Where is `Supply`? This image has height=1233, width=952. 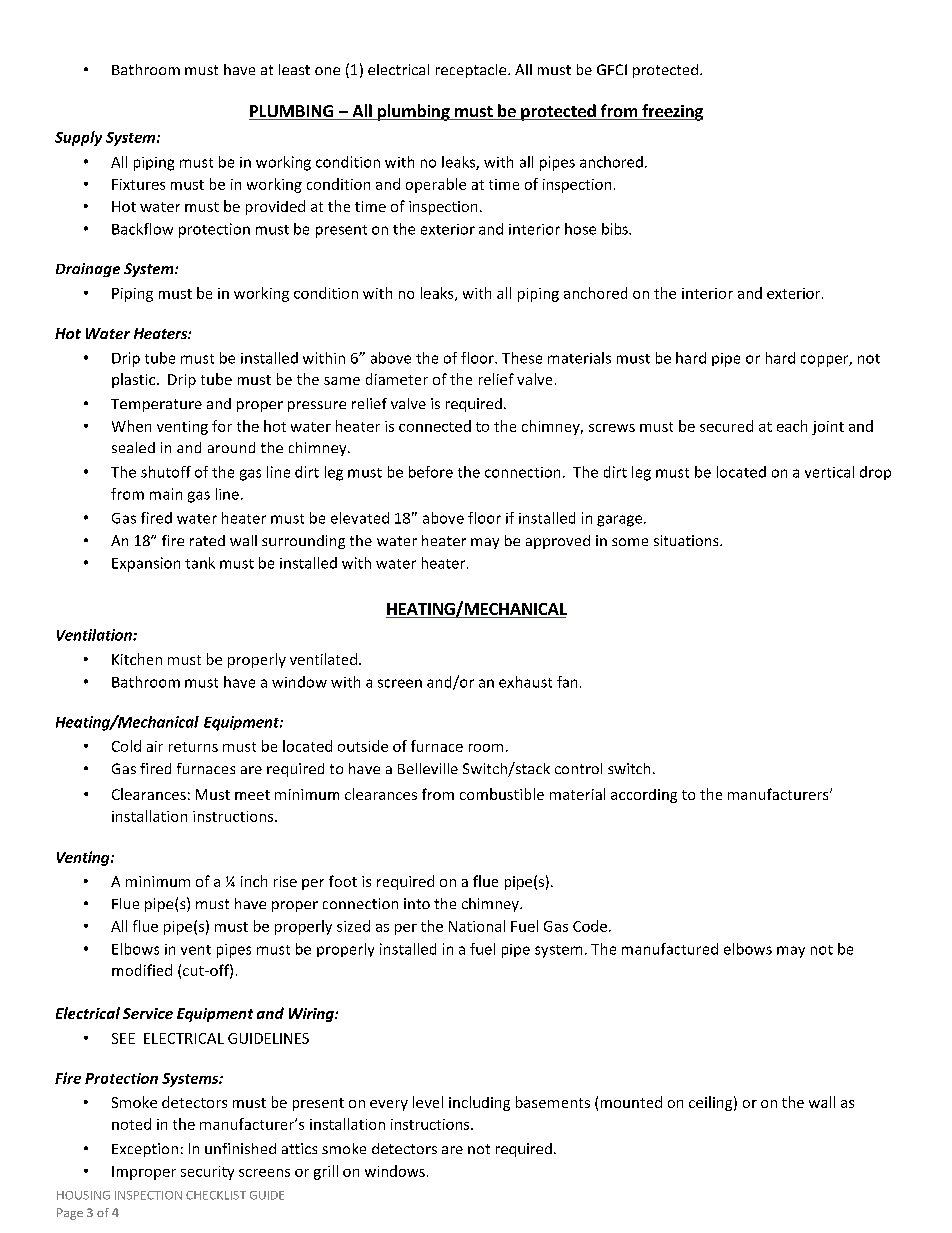 Supply is located at coordinates (78, 138).
